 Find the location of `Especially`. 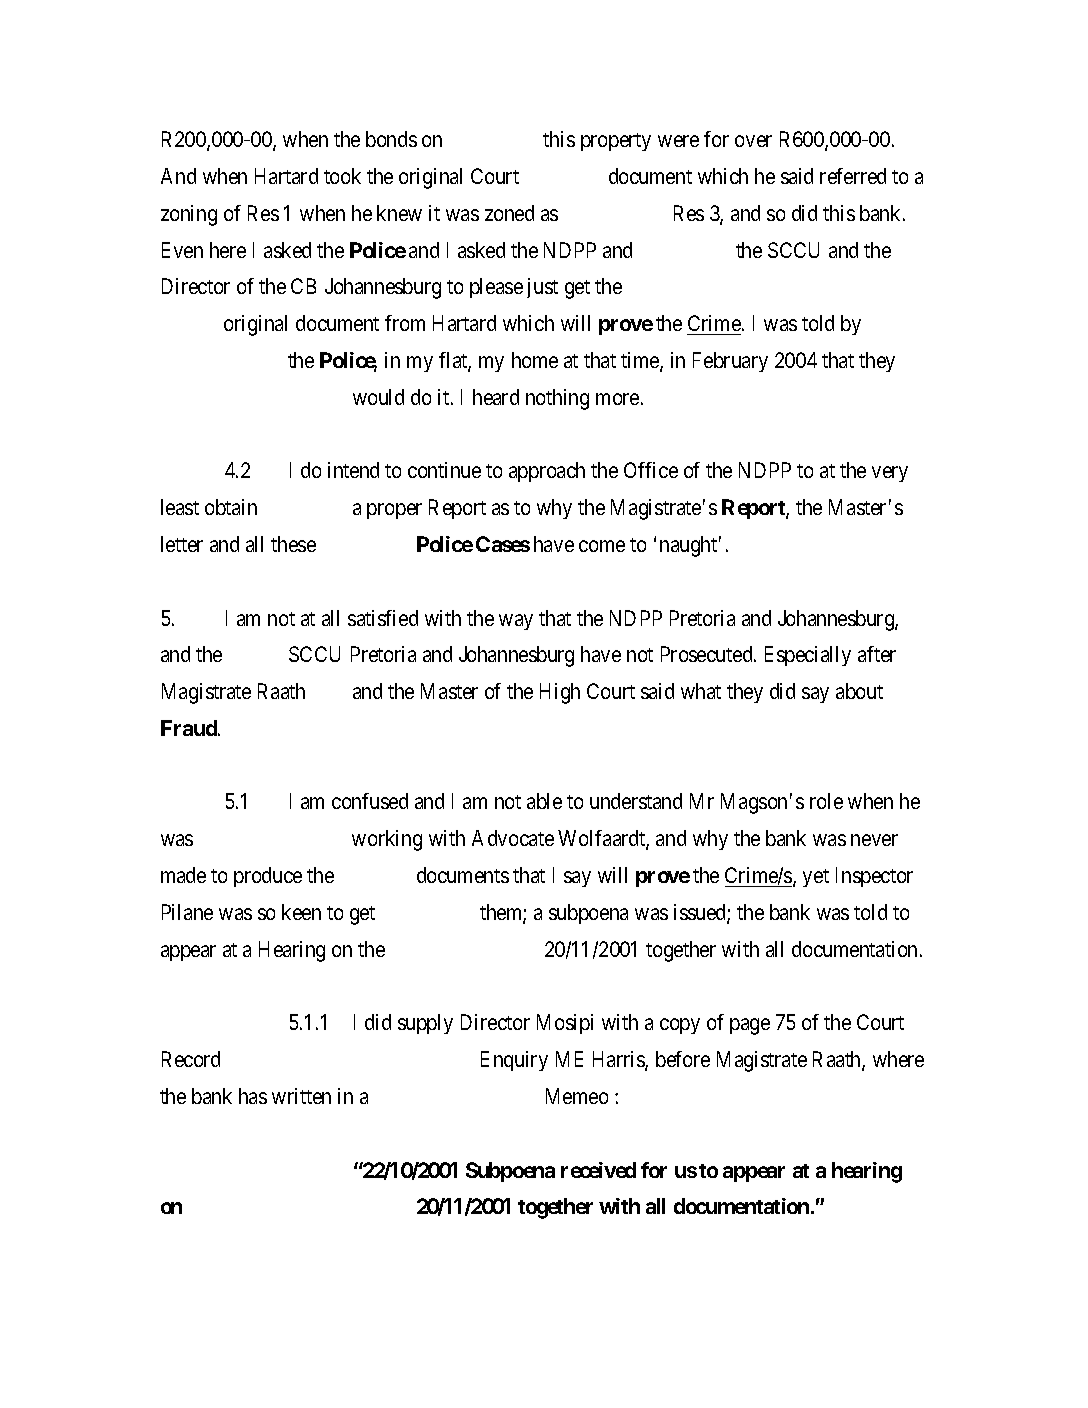

Especially is located at coordinates (808, 656).
